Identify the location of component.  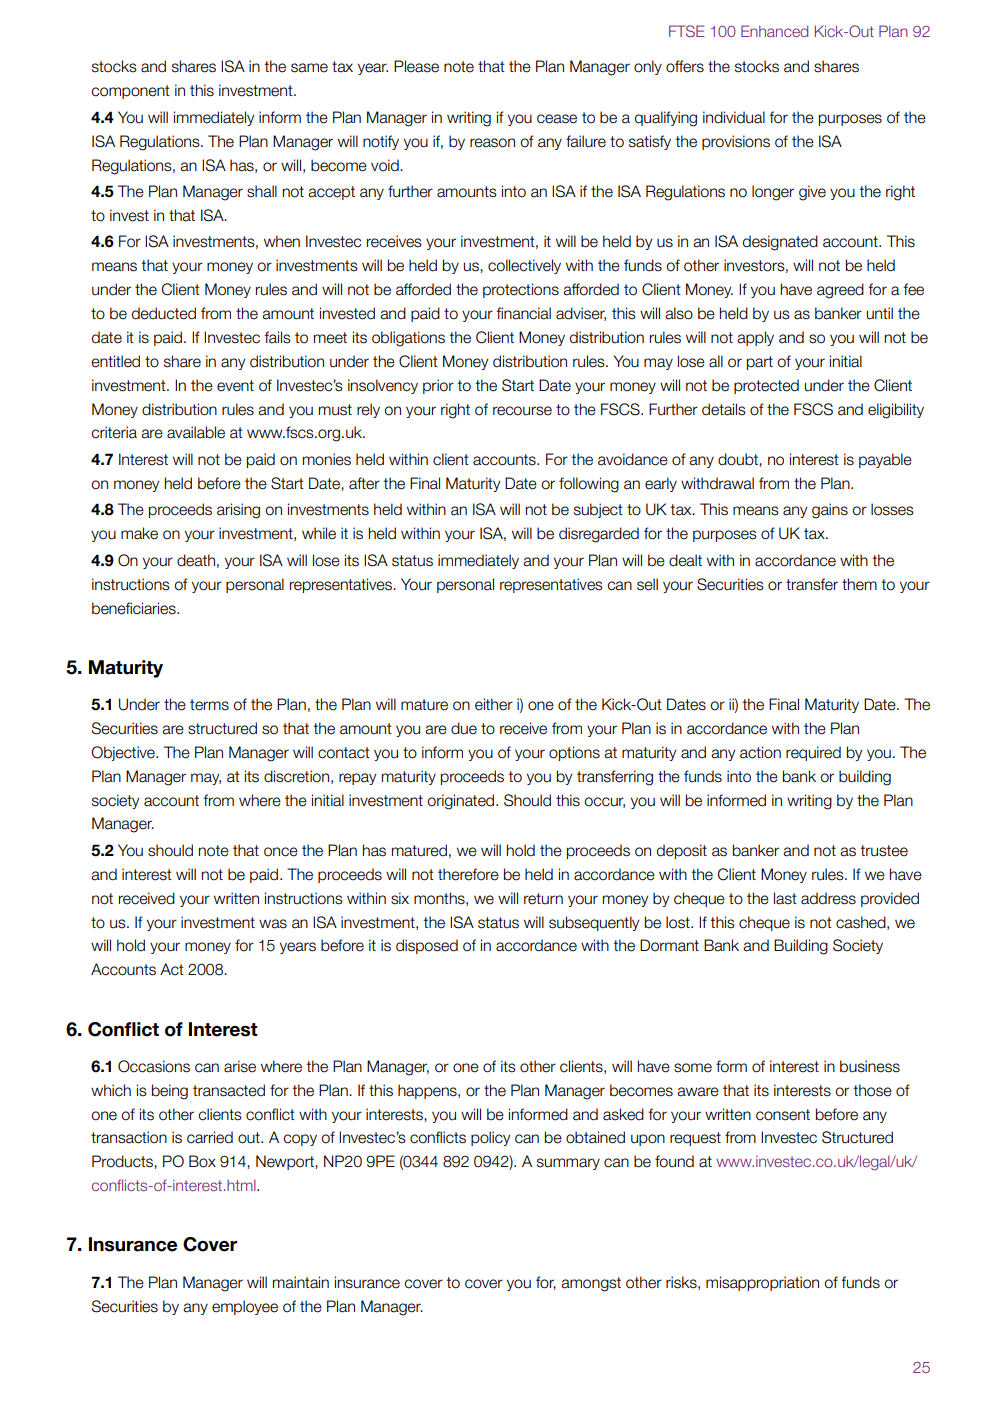
(130, 92).
